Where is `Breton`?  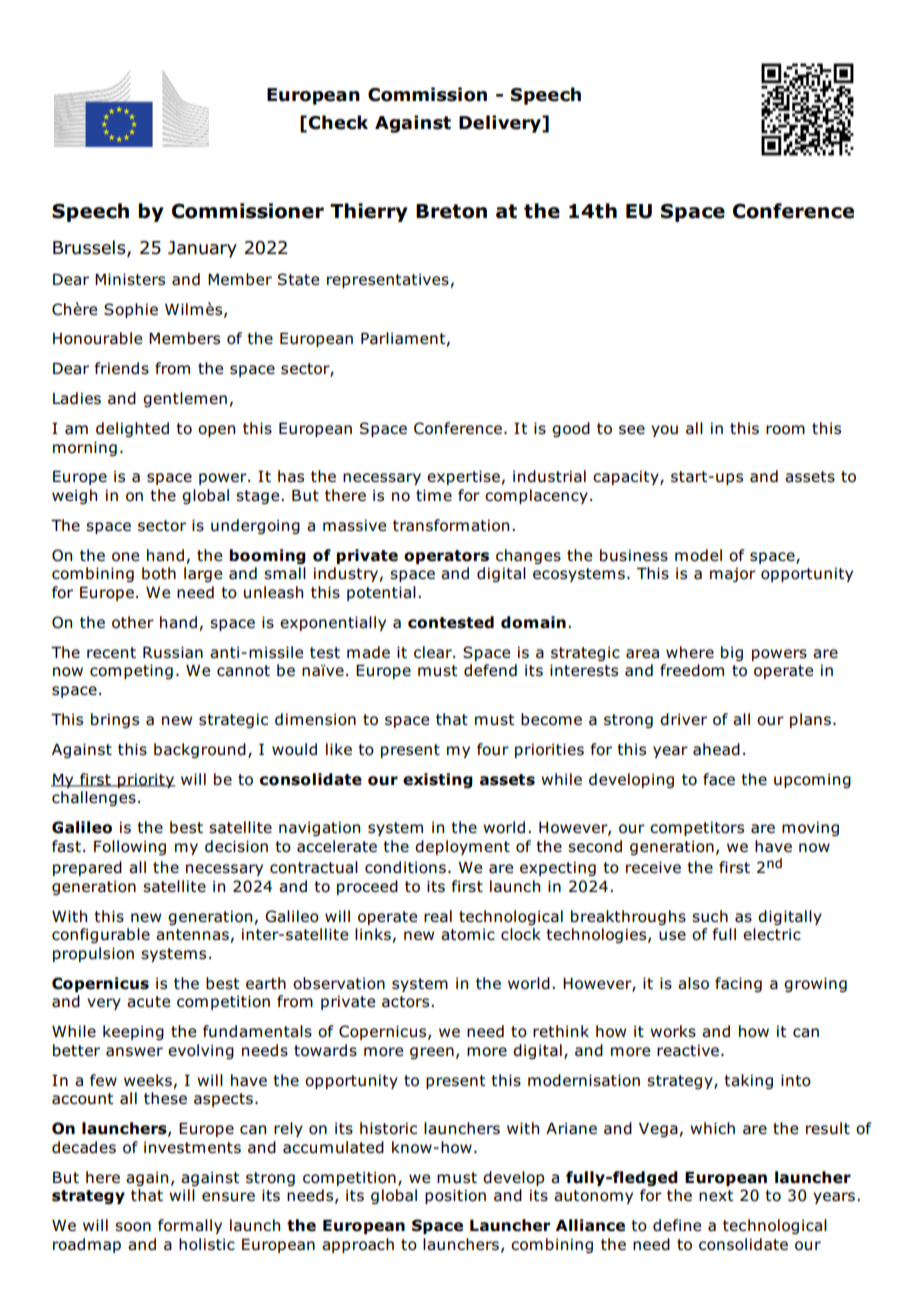 Breton is located at coordinates (451, 211).
